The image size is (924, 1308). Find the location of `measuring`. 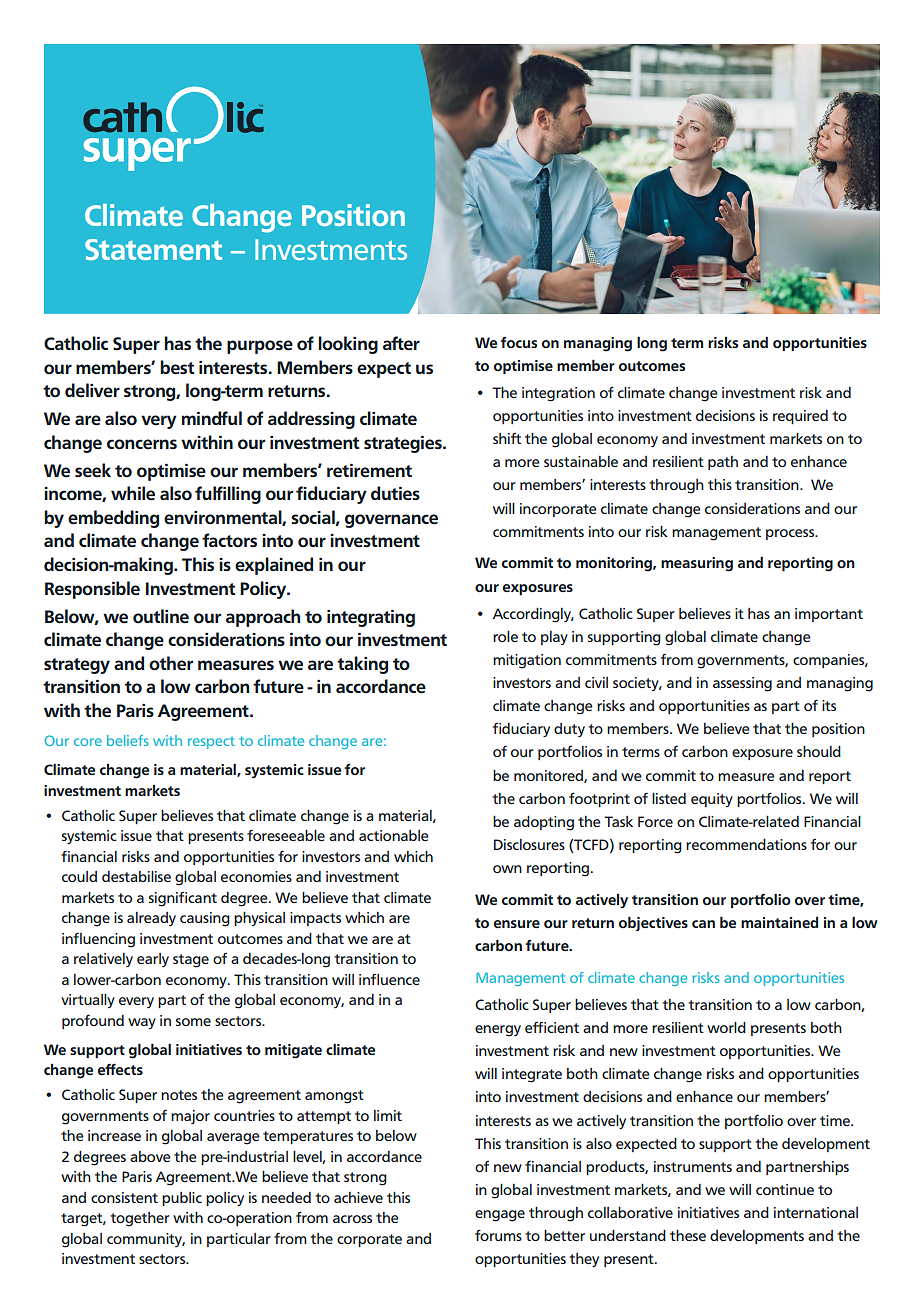

measuring is located at coordinates (697, 564).
